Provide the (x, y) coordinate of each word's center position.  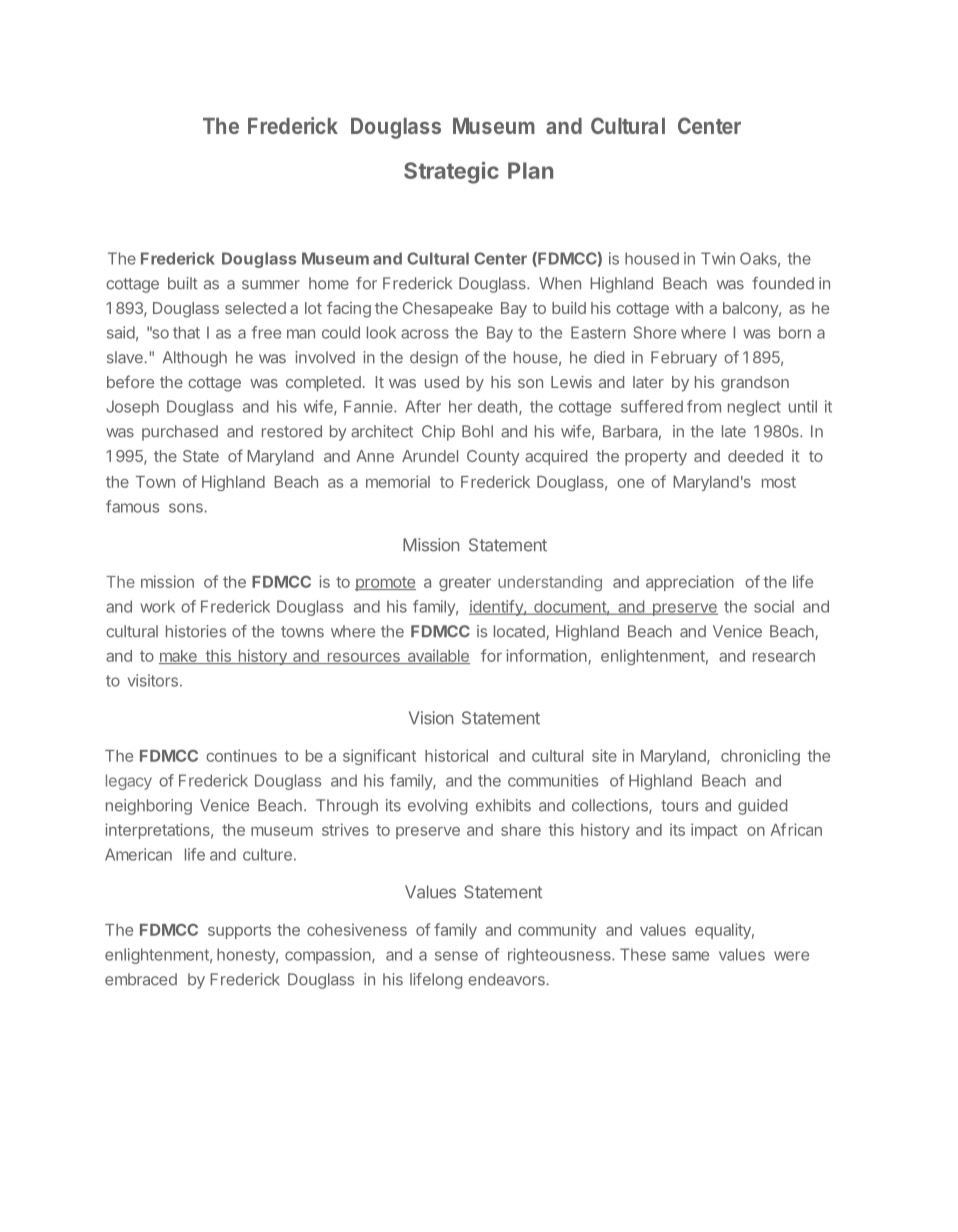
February (684, 359)
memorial (398, 481)
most (779, 482)
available (437, 656)
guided (762, 807)
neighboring (149, 807)
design (434, 359)
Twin (718, 258)
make (178, 657)
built (183, 283)
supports (239, 931)
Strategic (451, 173)
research (784, 656)
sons (187, 508)
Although (195, 359)
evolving (437, 807)
